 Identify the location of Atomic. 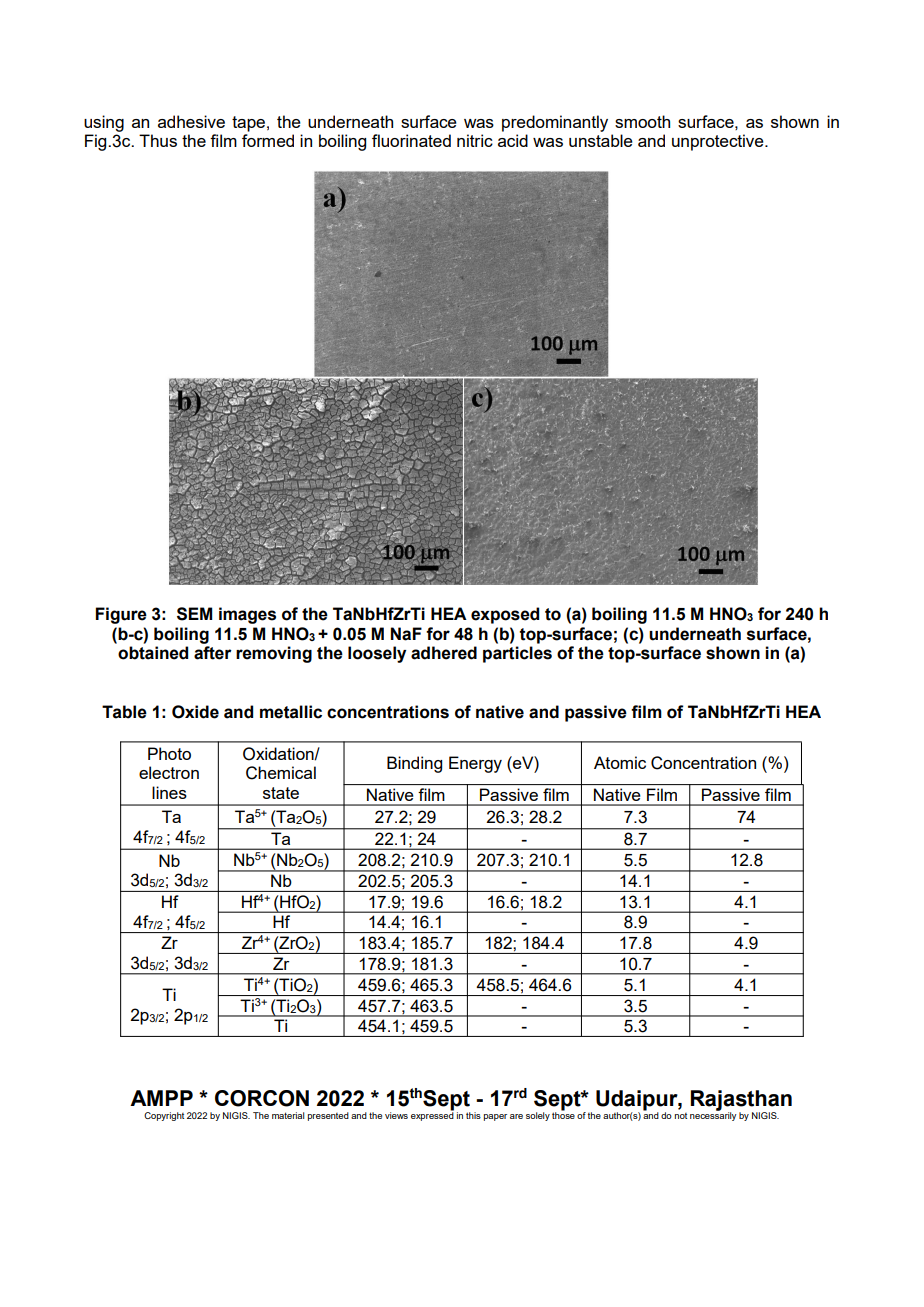
(620, 762).
